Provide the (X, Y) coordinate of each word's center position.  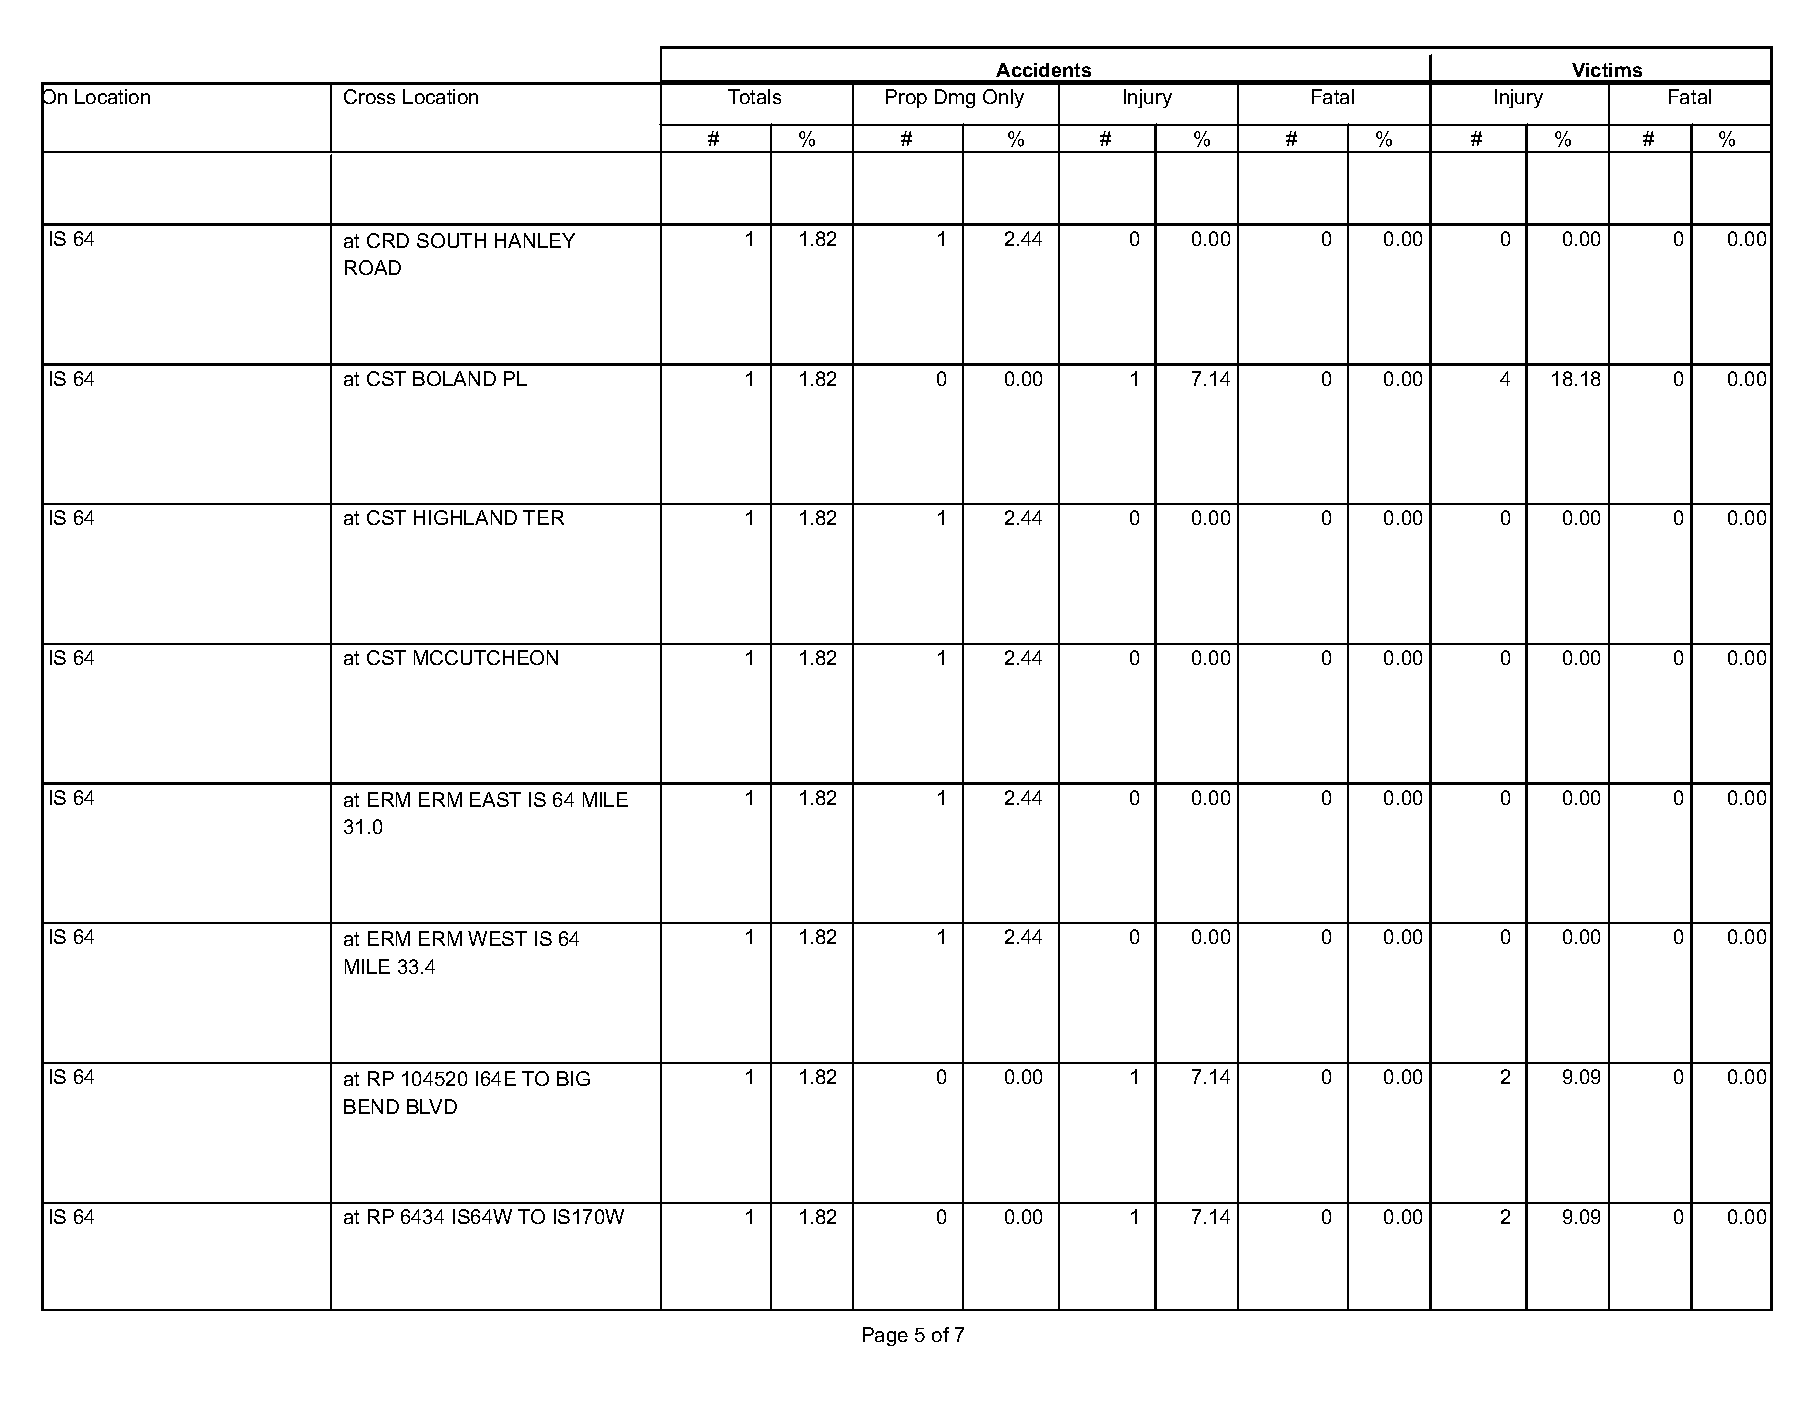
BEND (371, 1106)
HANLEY (535, 240)
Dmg (955, 98)
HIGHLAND (465, 517)
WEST (497, 938)
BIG (573, 1078)
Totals (754, 96)
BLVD (432, 1106)
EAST (495, 799)
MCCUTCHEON (486, 657)
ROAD (373, 267)
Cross (369, 96)
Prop (906, 98)
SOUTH (451, 240)
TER (543, 517)
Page (885, 1336)
